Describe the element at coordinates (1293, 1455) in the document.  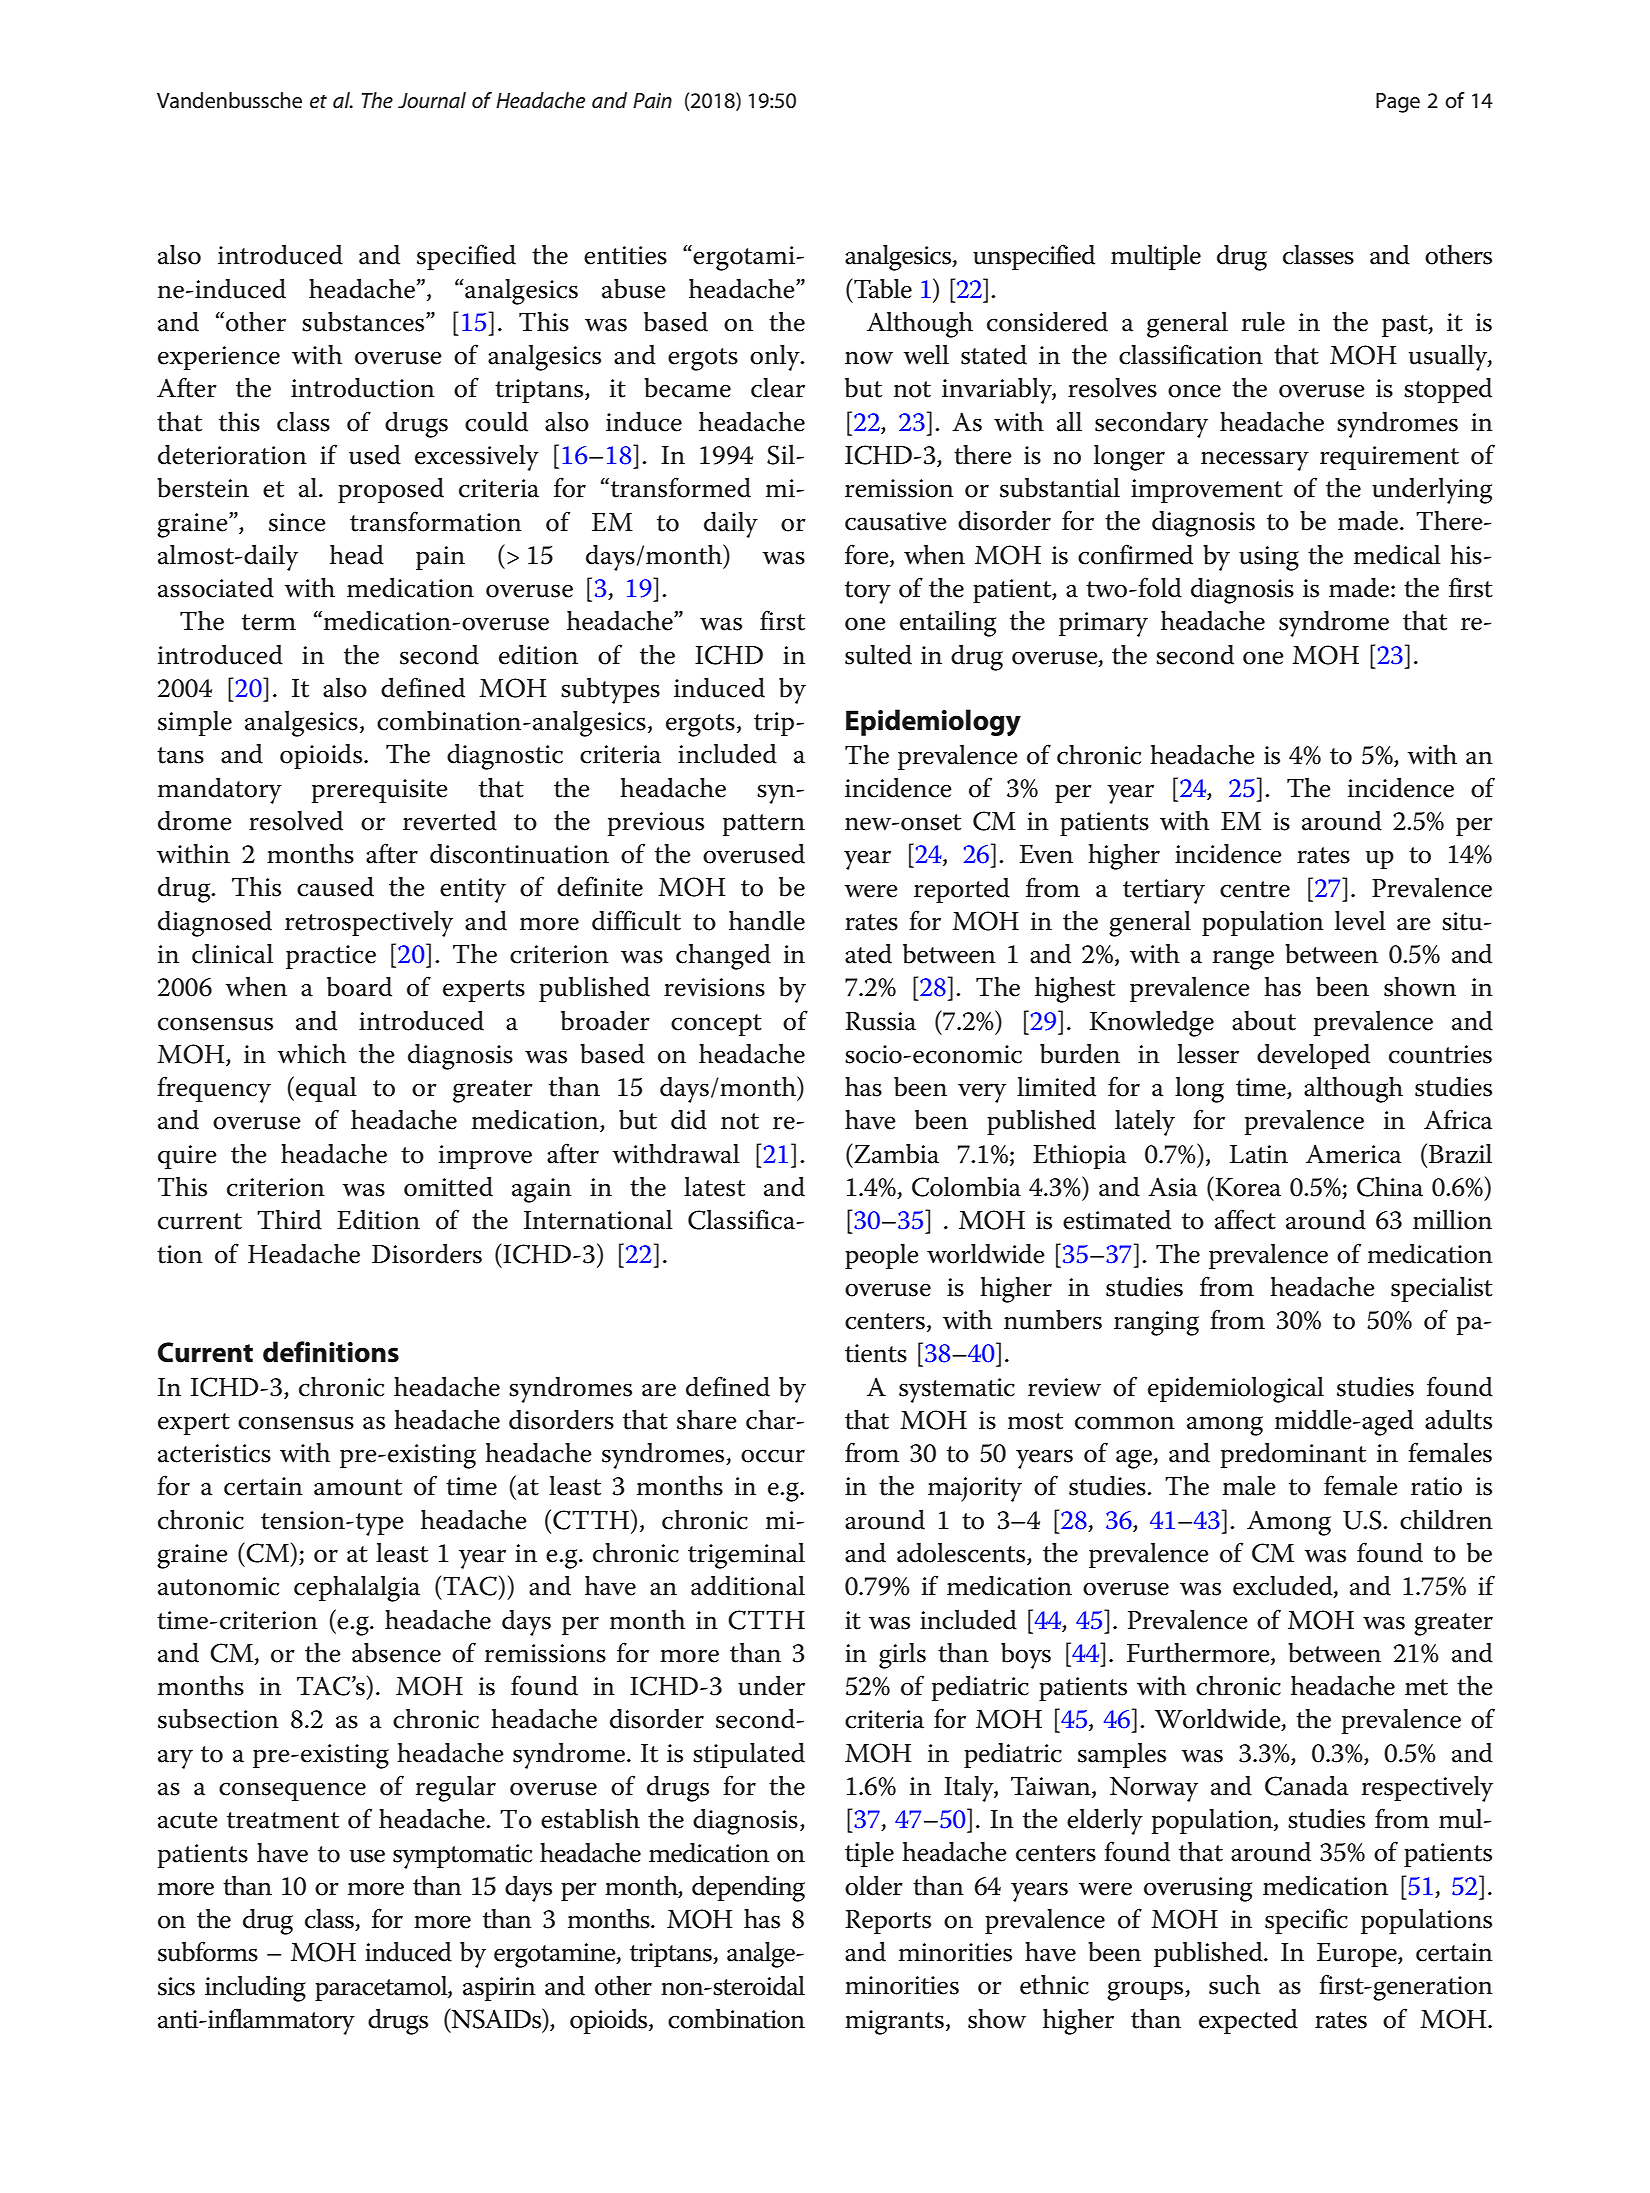
I see `predominant` at that location.
